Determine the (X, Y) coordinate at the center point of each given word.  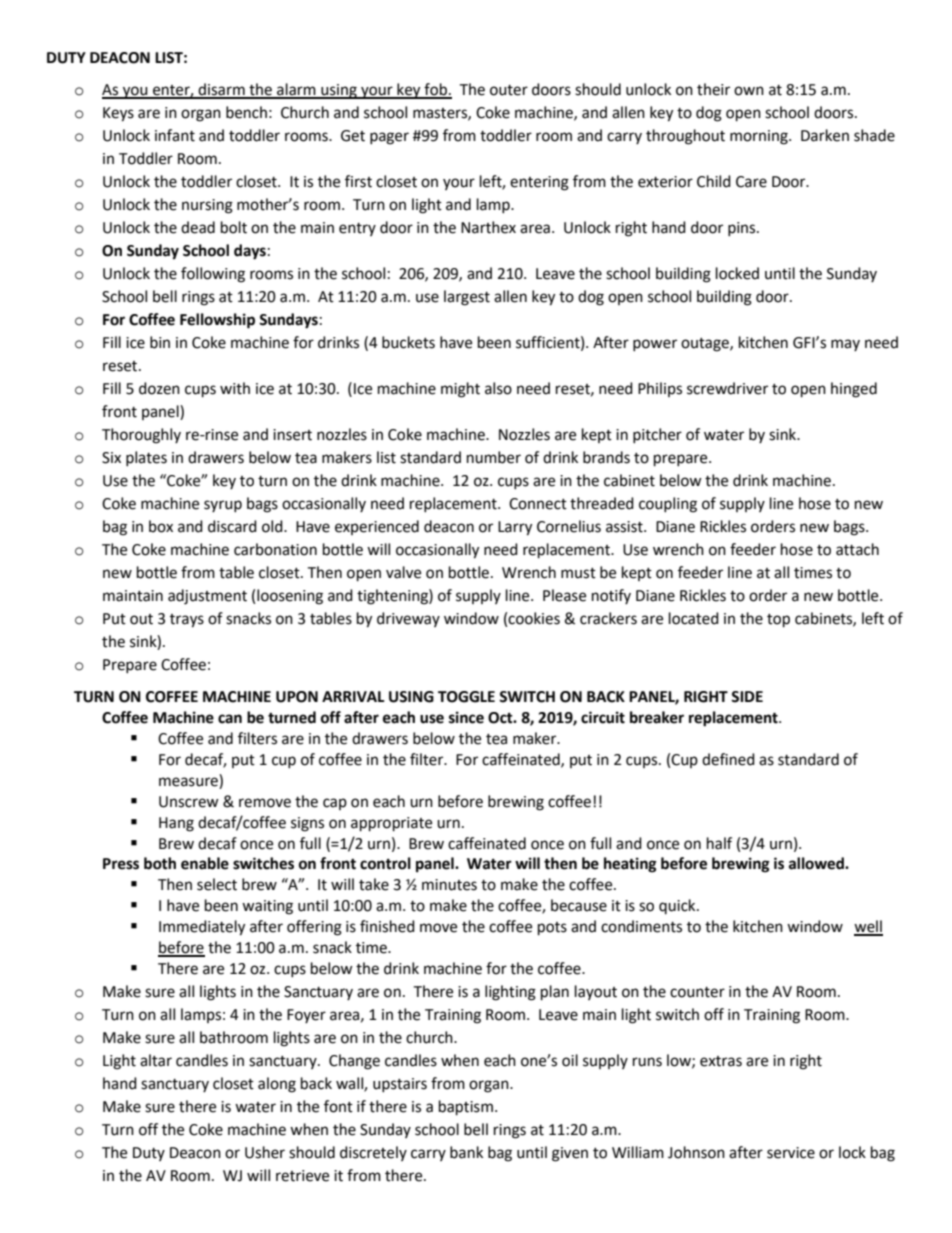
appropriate (391, 824)
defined (728, 759)
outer (509, 90)
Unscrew (189, 802)
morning (760, 137)
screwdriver (727, 388)
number (494, 457)
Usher (265, 1152)
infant (175, 135)
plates (146, 458)
